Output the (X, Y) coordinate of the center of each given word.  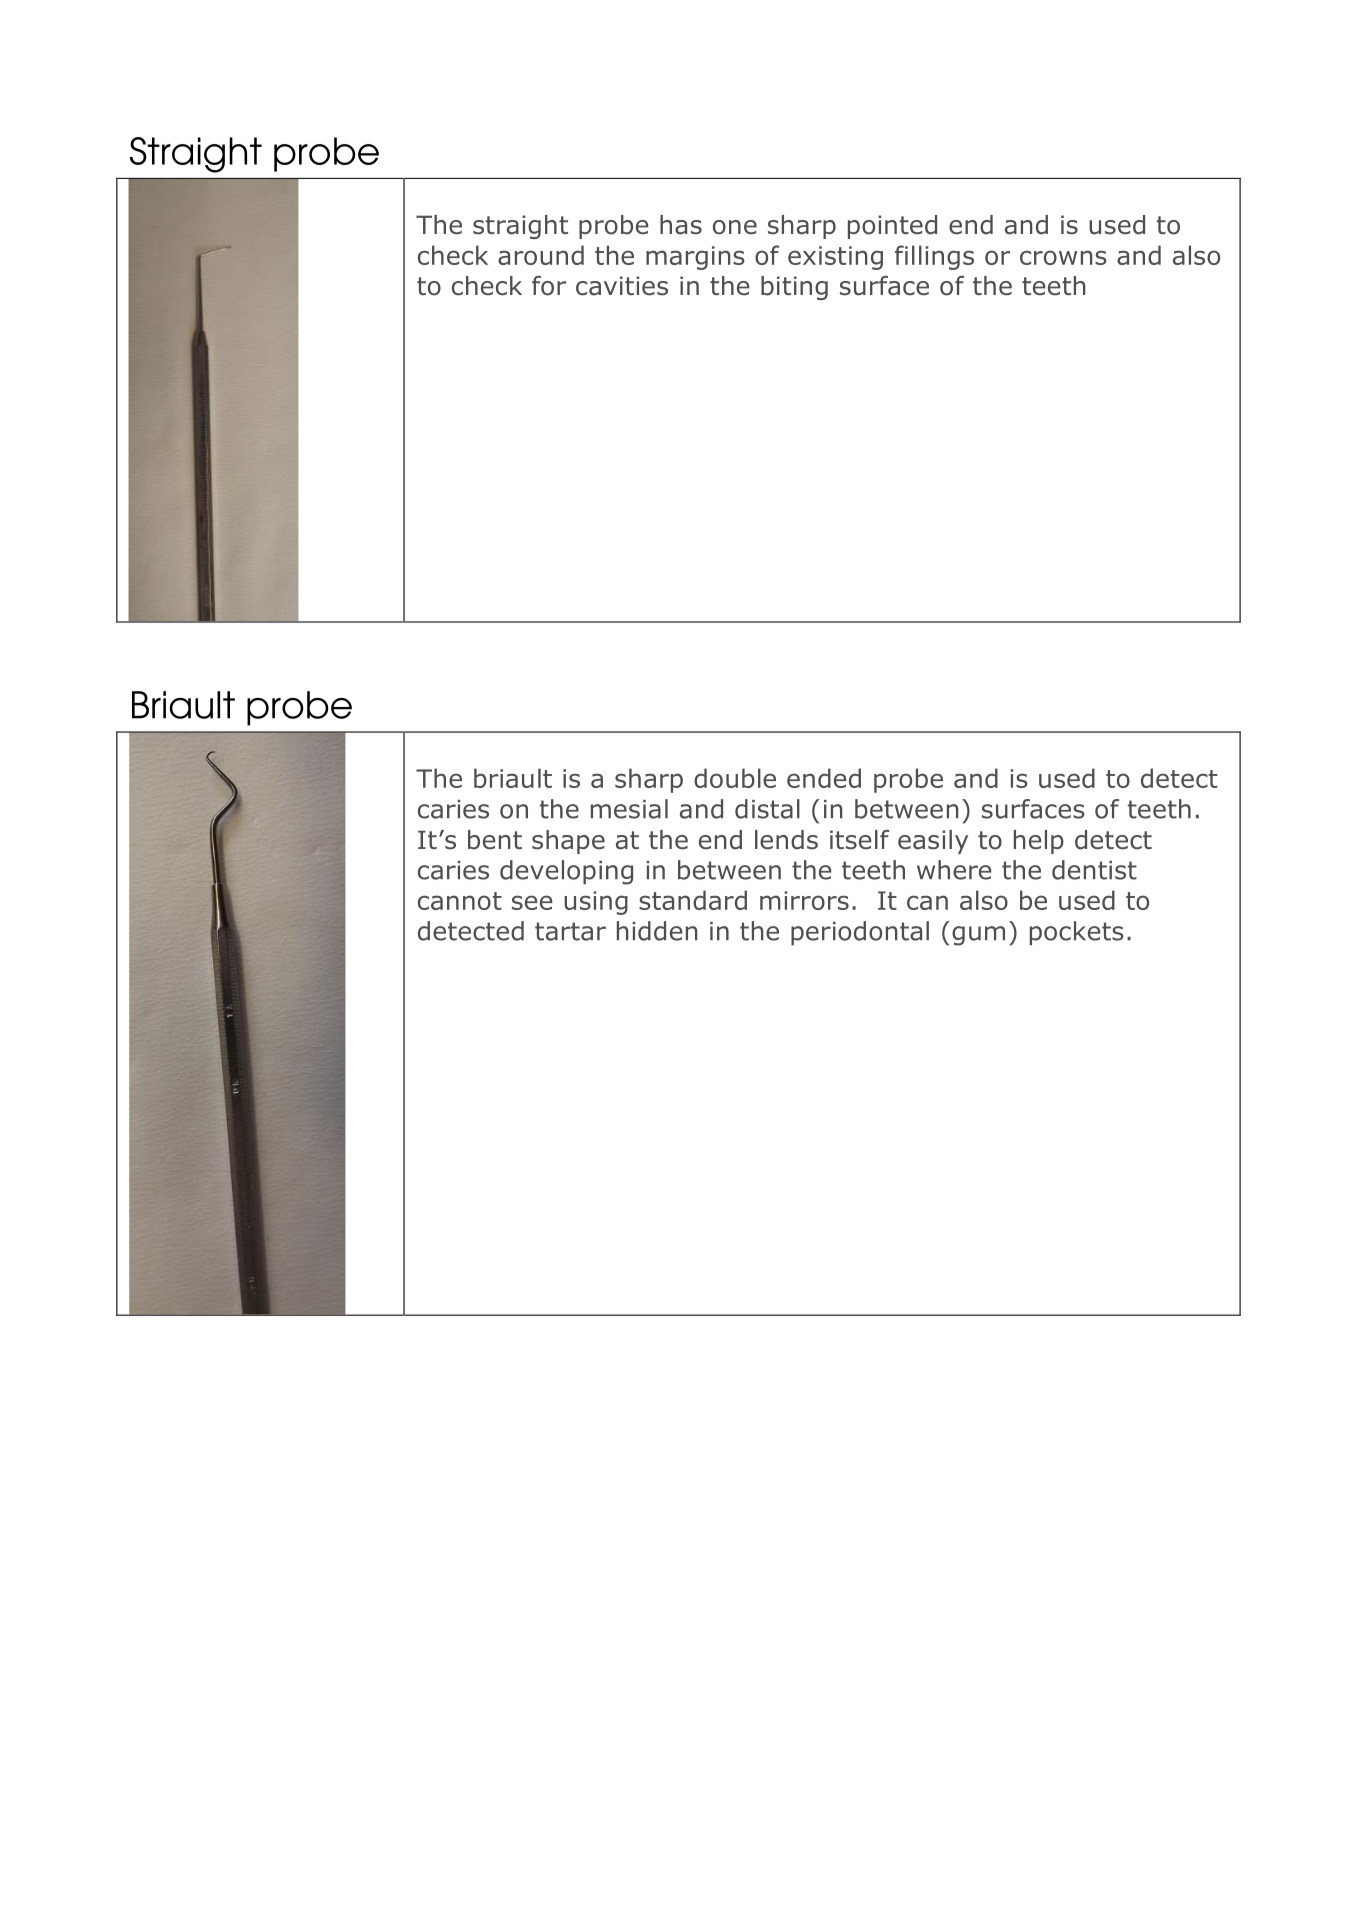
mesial (629, 809)
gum (978, 936)
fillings (934, 257)
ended (824, 778)
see (532, 902)
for (549, 286)
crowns (1063, 257)
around (541, 255)
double (735, 778)
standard (693, 900)
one (735, 227)
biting (794, 288)
